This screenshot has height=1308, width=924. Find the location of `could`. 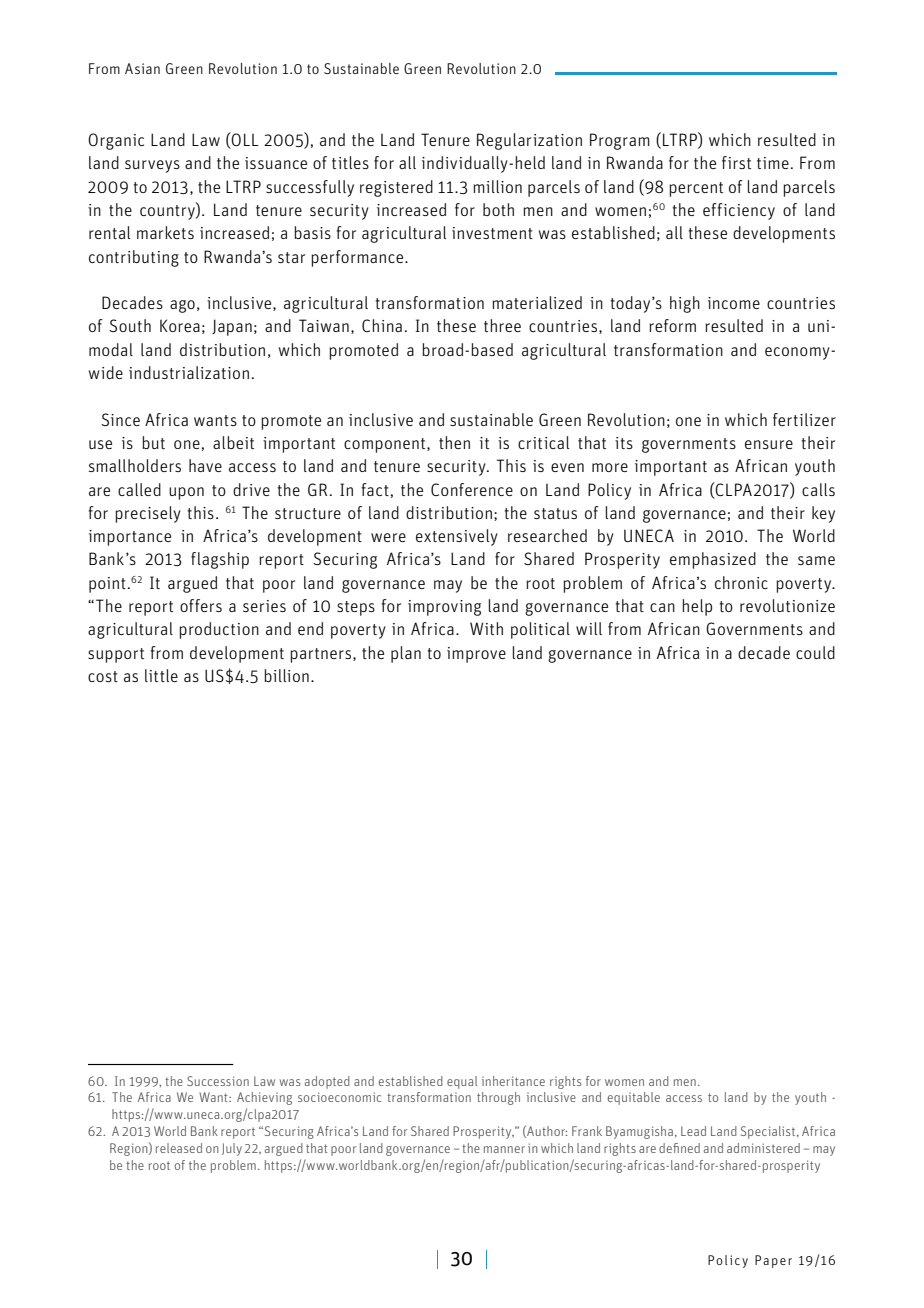

could is located at coordinates (815, 652).
